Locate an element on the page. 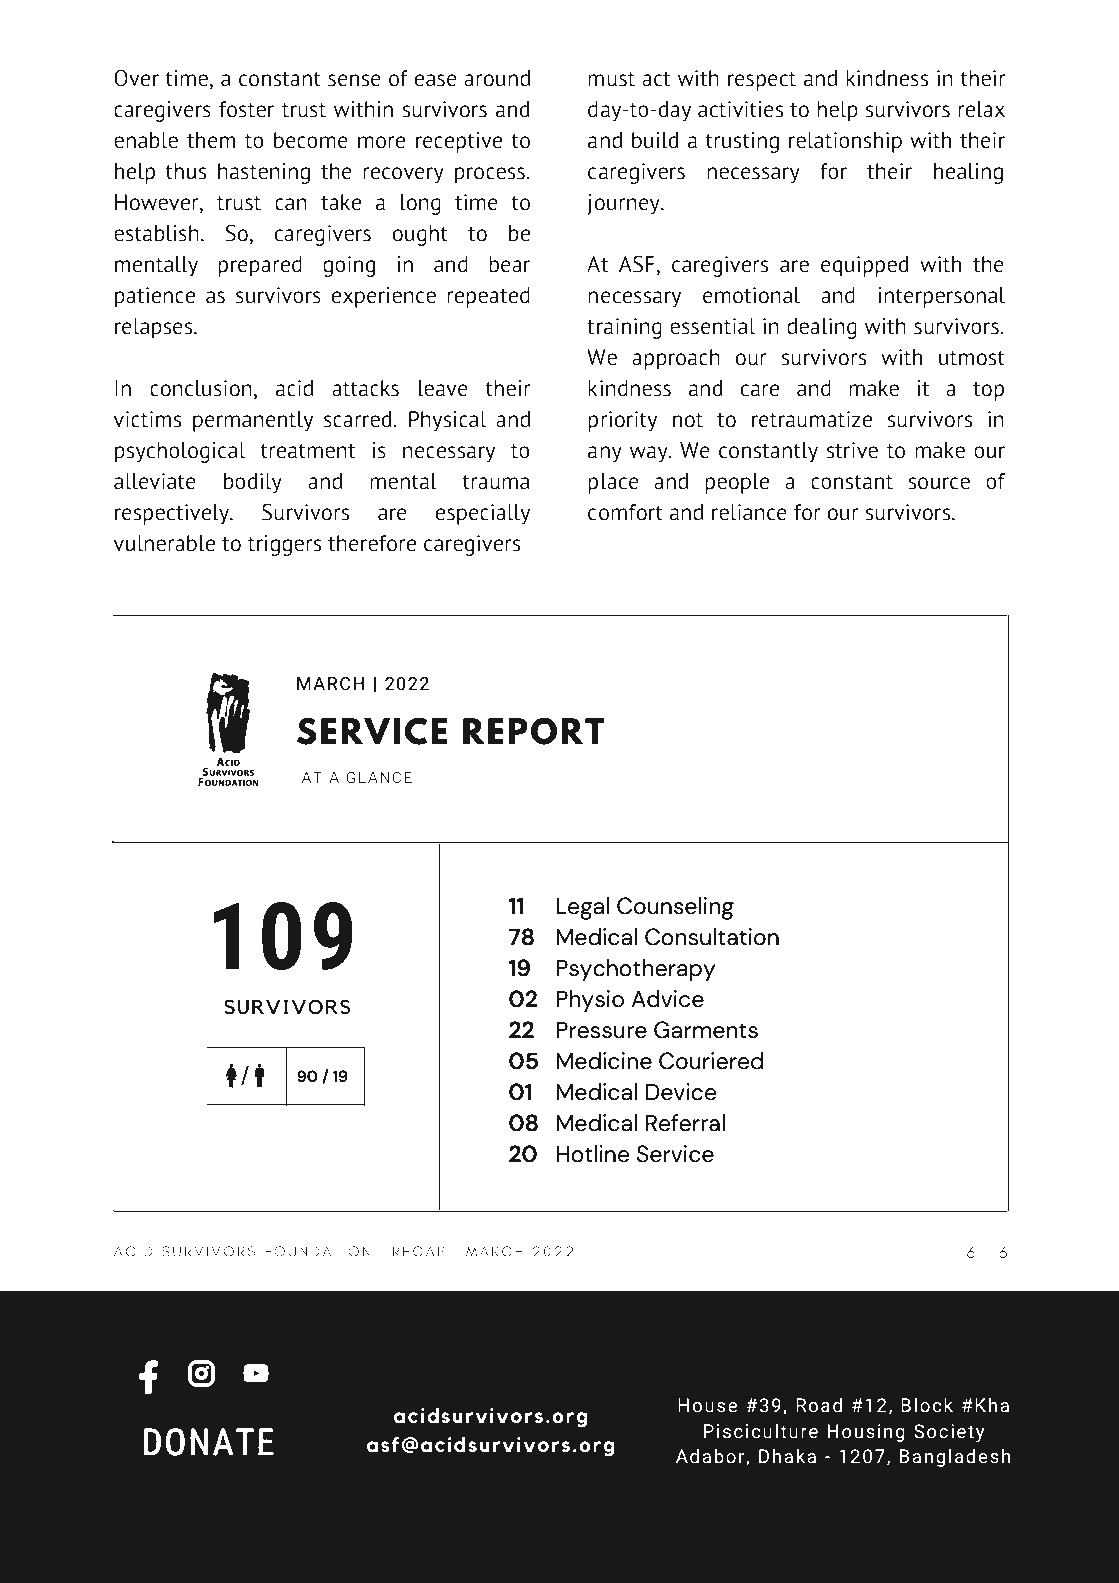 This page has height=1583, width=1119. must is located at coordinates (611, 79).
